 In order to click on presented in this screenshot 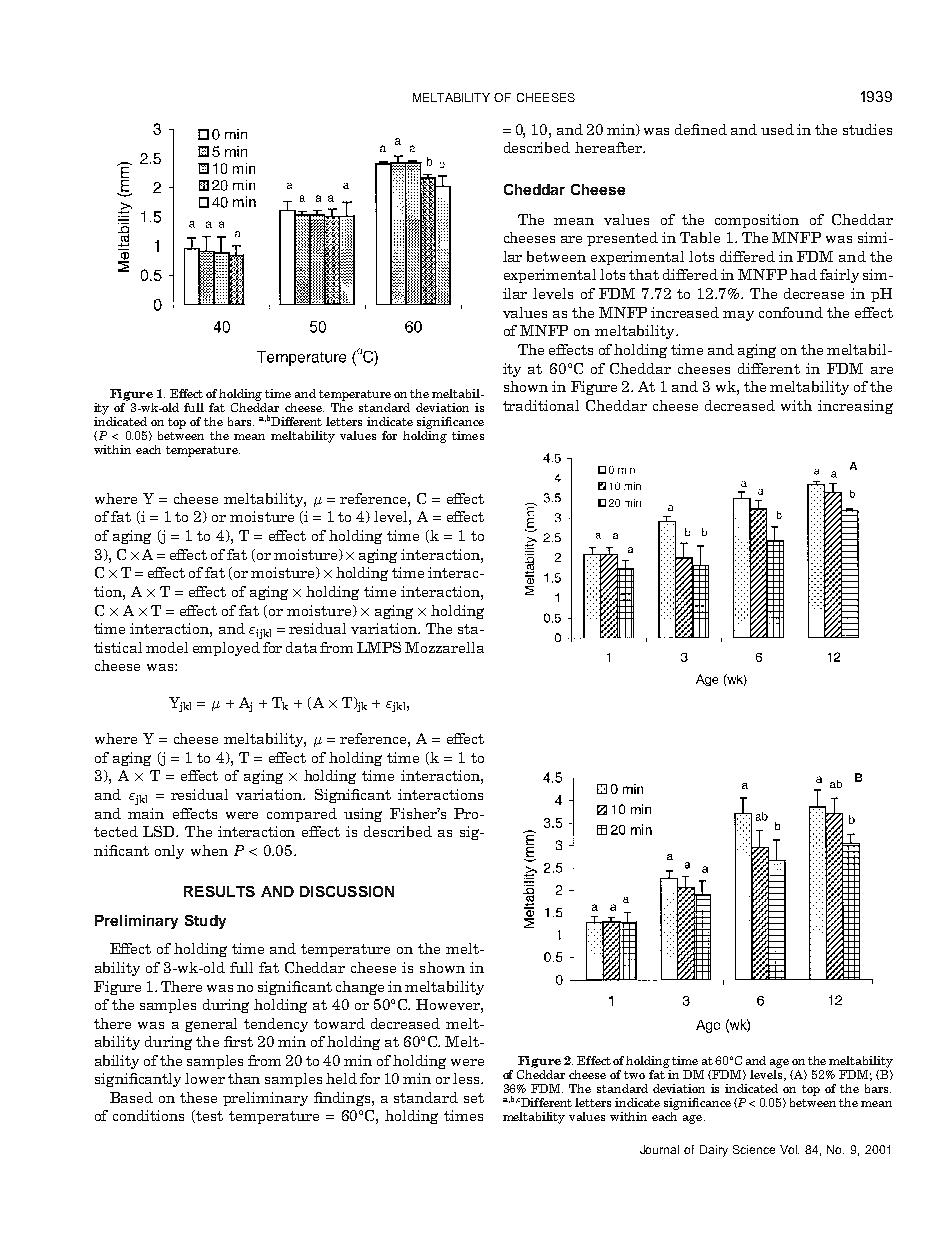, I will do `click(622, 239)`.
